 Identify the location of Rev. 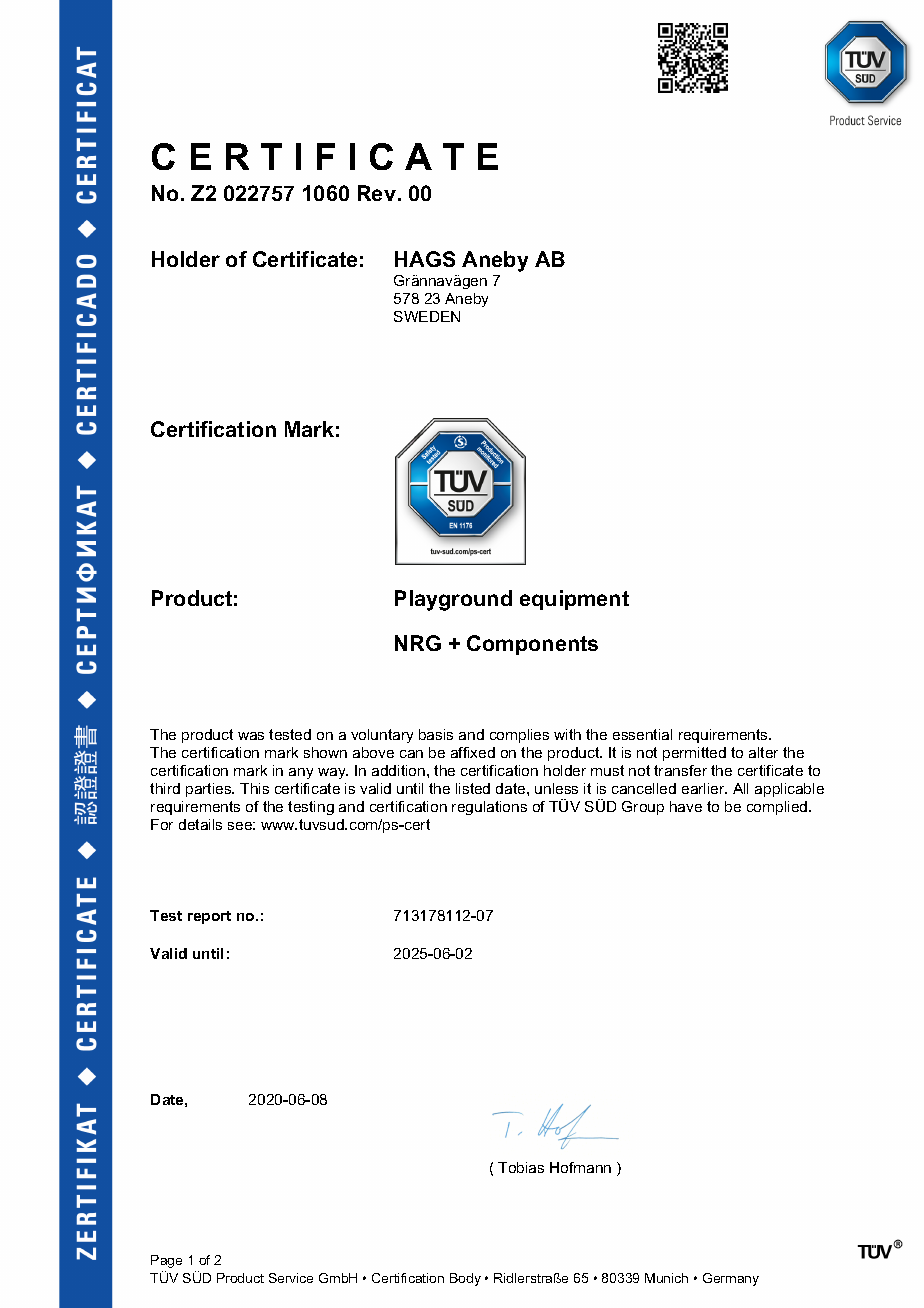
(377, 193).
